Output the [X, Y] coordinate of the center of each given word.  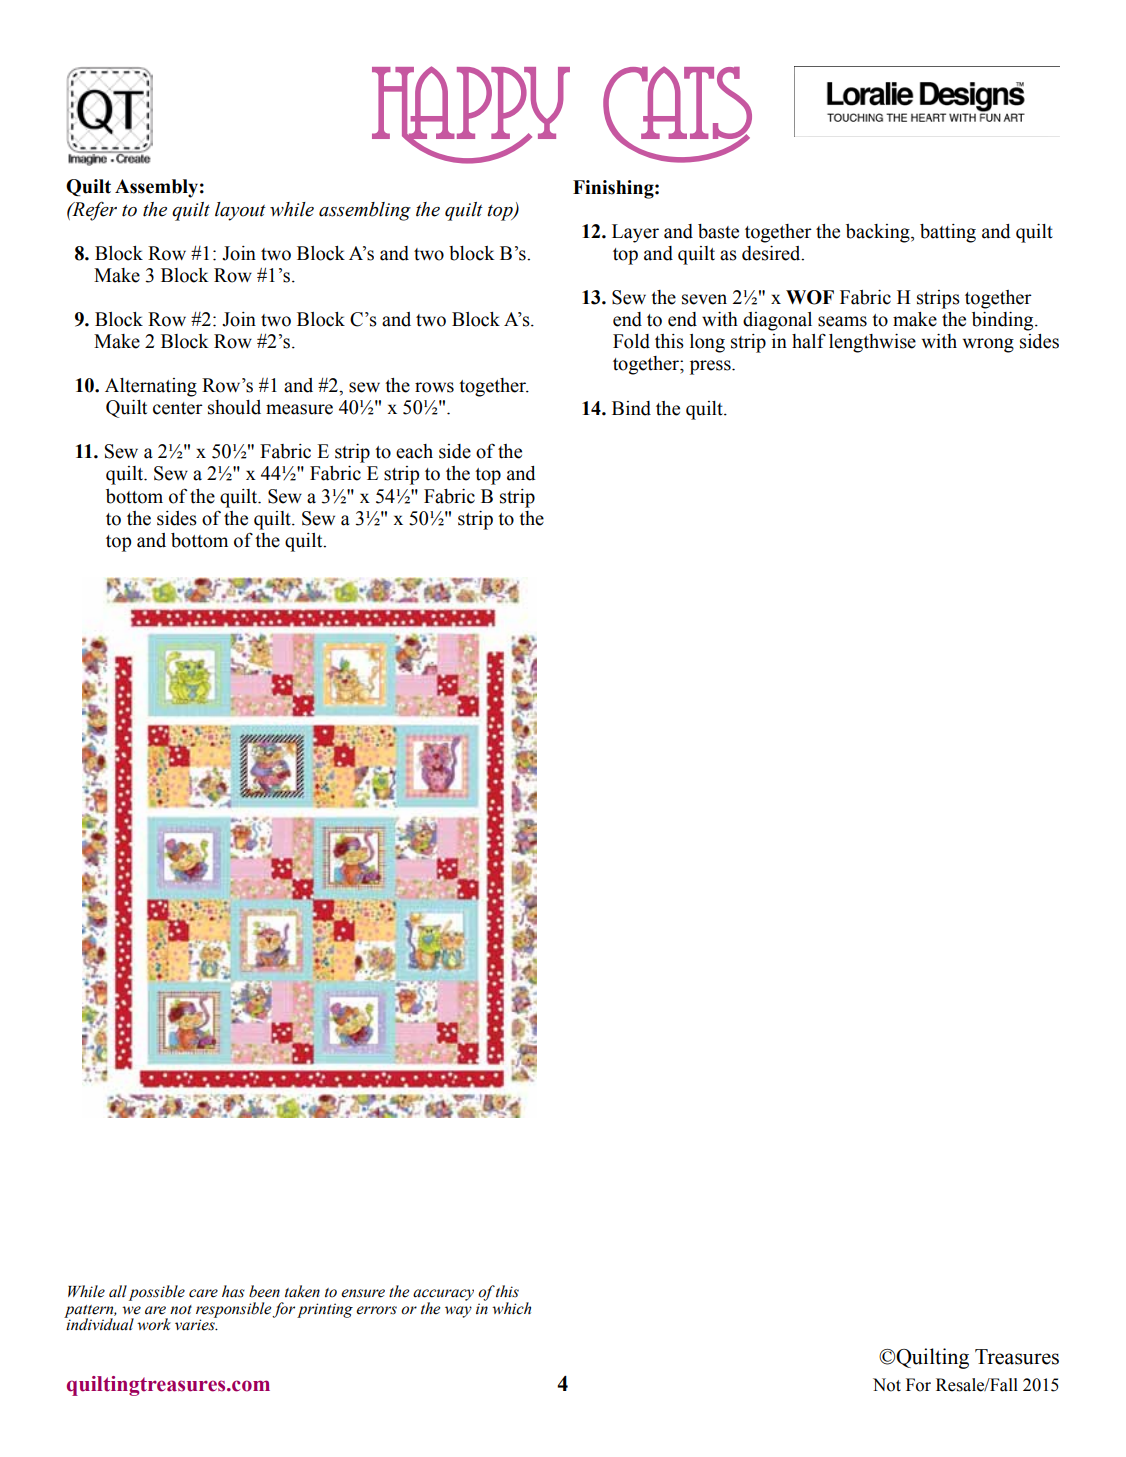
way [458, 1312]
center [178, 408]
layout [240, 211]
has [233, 1291]
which [511, 1308]
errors [376, 1310]
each [414, 451]
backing [879, 233]
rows [434, 387]
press [711, 367]
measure [299, 409]
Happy [471, 115]
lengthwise [872, 343]
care [203, 1293]
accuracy [443, 1296]
